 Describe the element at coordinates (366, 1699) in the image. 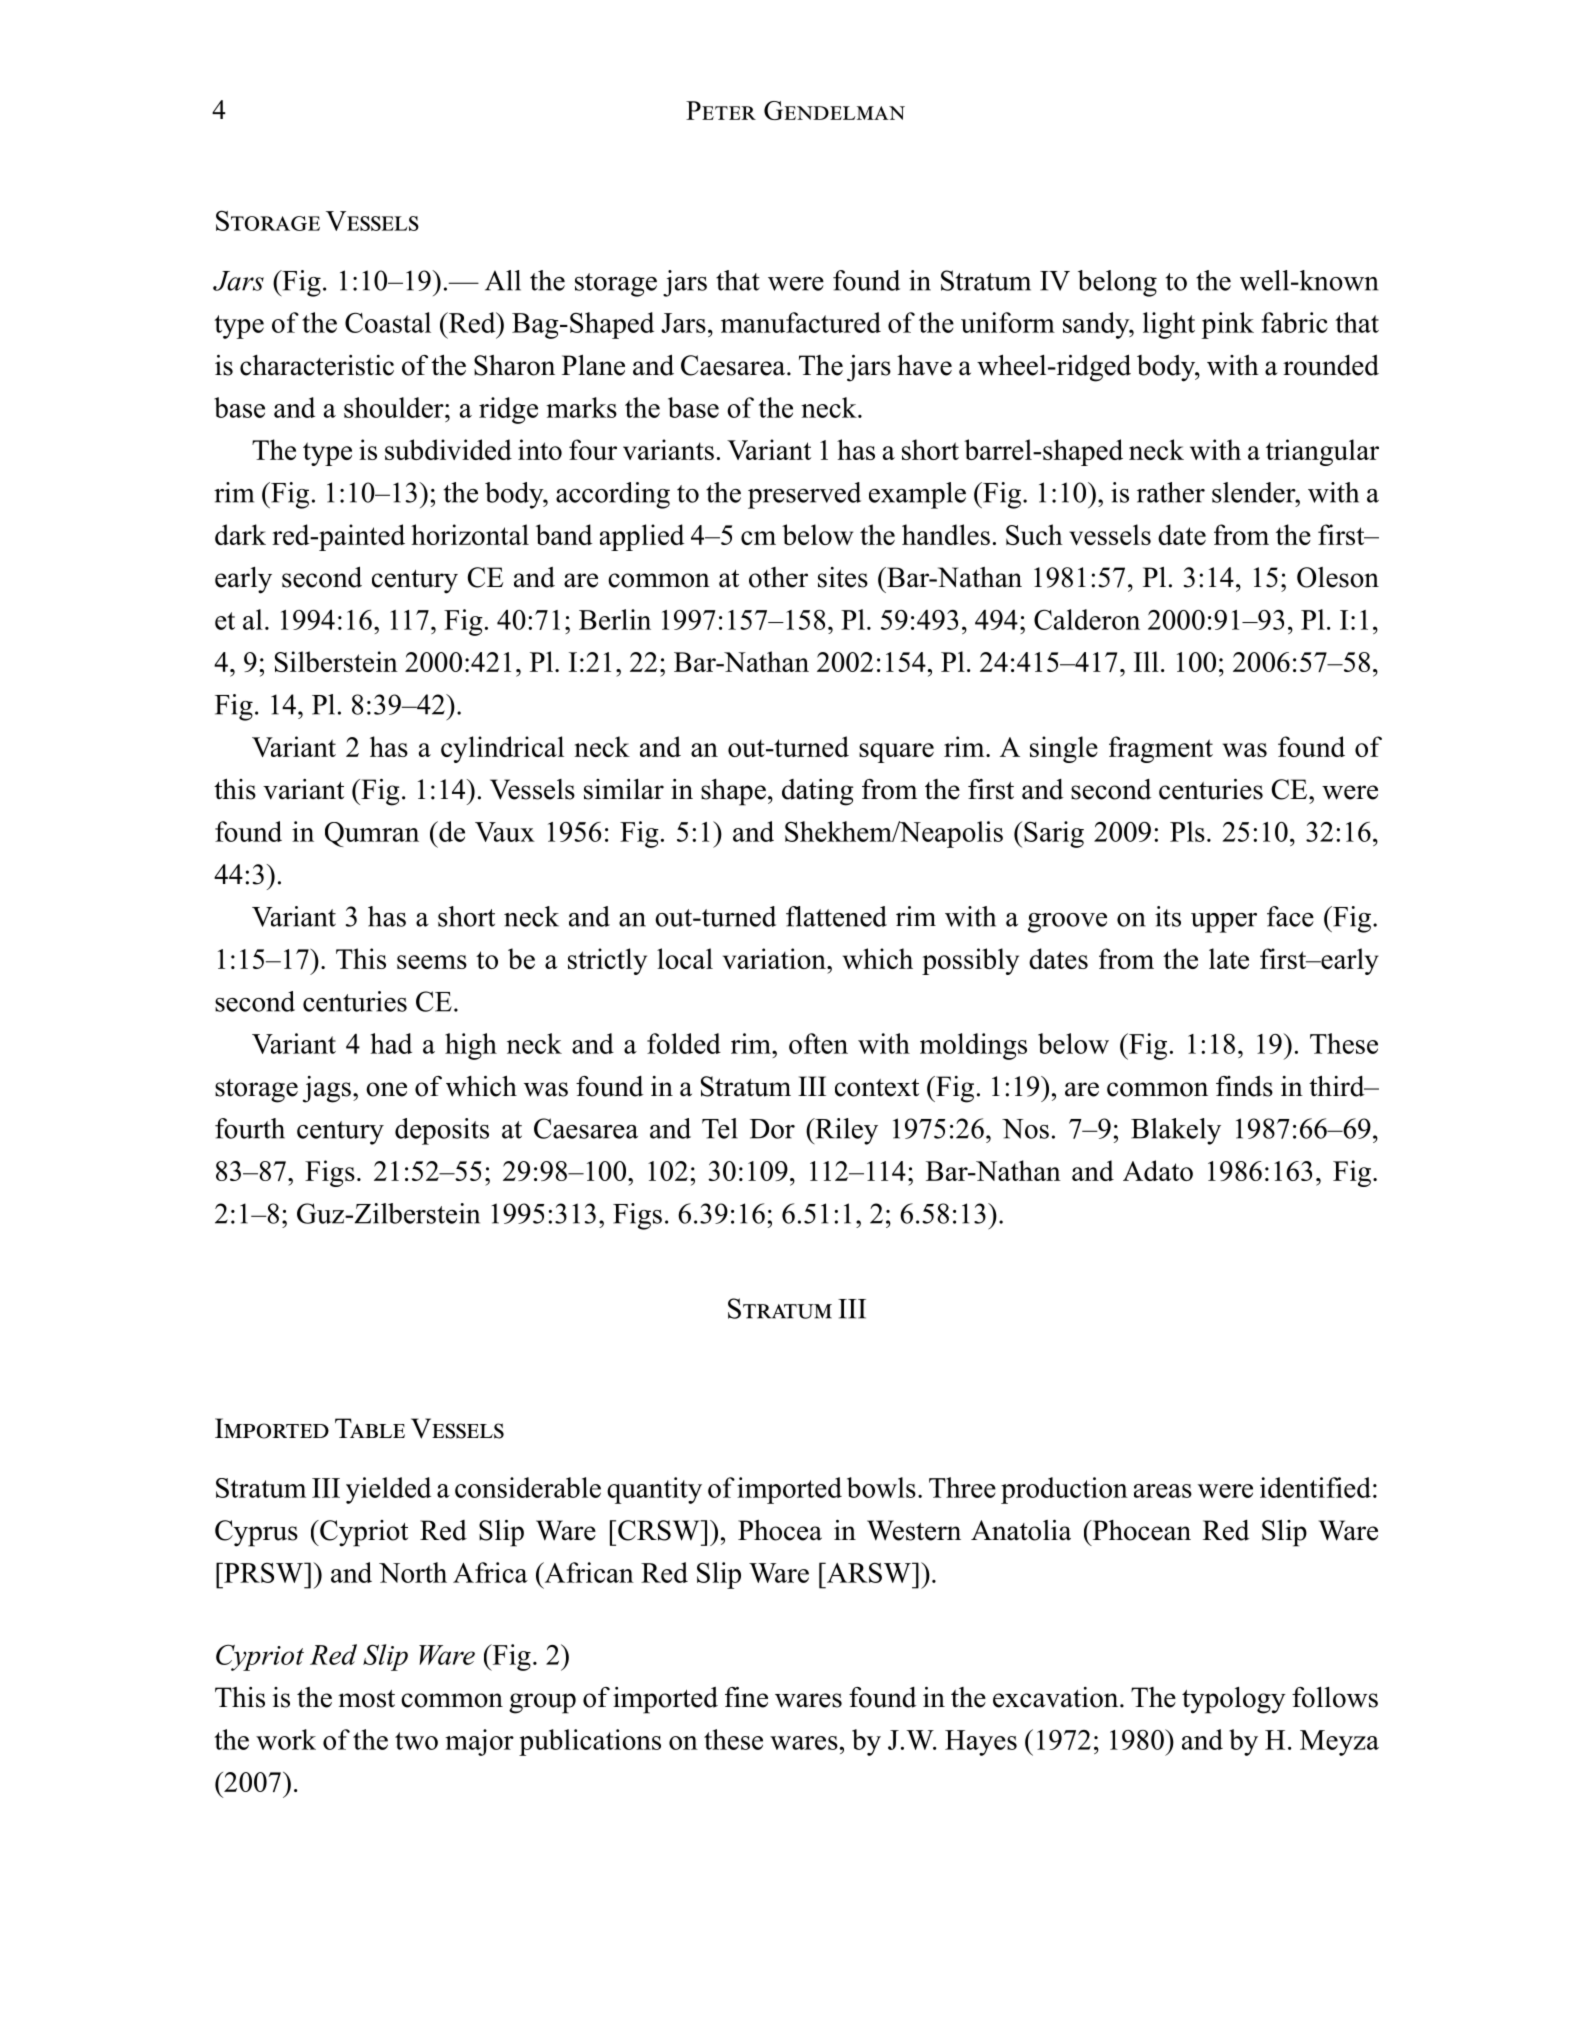

I see `most` at that location.
